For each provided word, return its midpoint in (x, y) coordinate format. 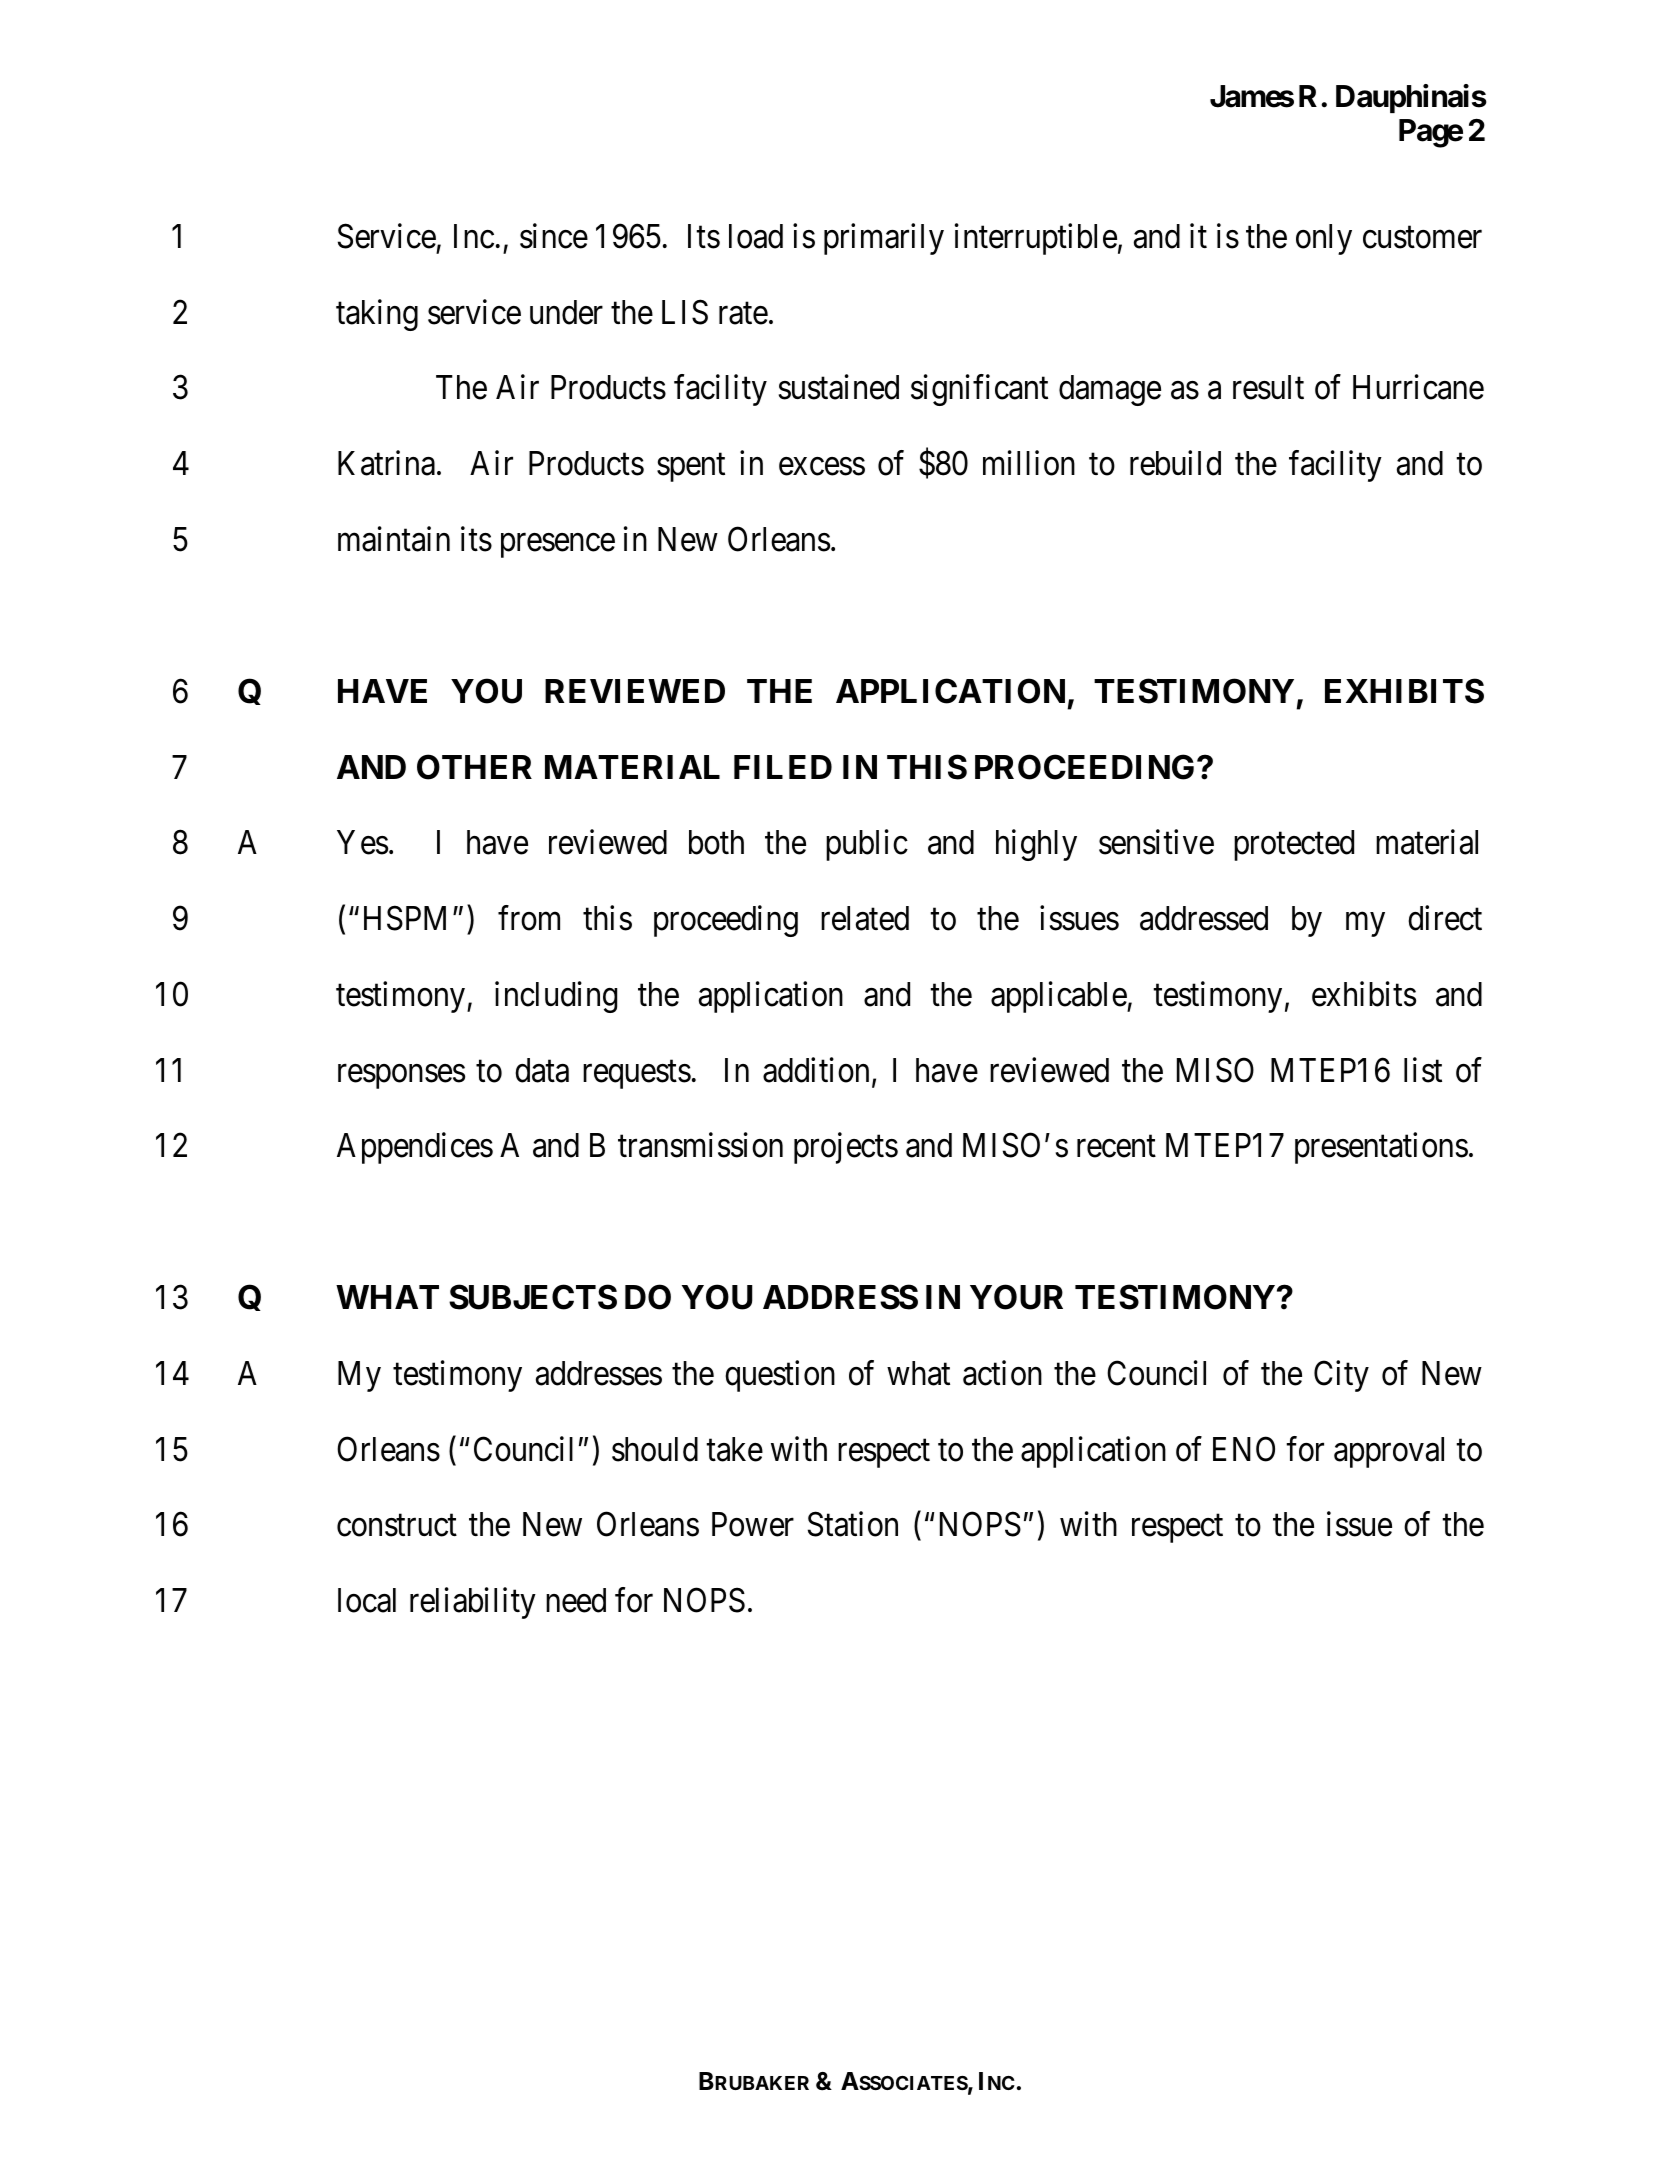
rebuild (1175, 463)
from (529, 918)
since (554, 236)
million (1029, 463)
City (1341, 1376)
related (865, 918)
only (1324, 239)
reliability (473, 1603)
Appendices (415, 1148)
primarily (884, 239)
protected (1294, 845)
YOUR (1016, 1297)
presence (558, 546)
